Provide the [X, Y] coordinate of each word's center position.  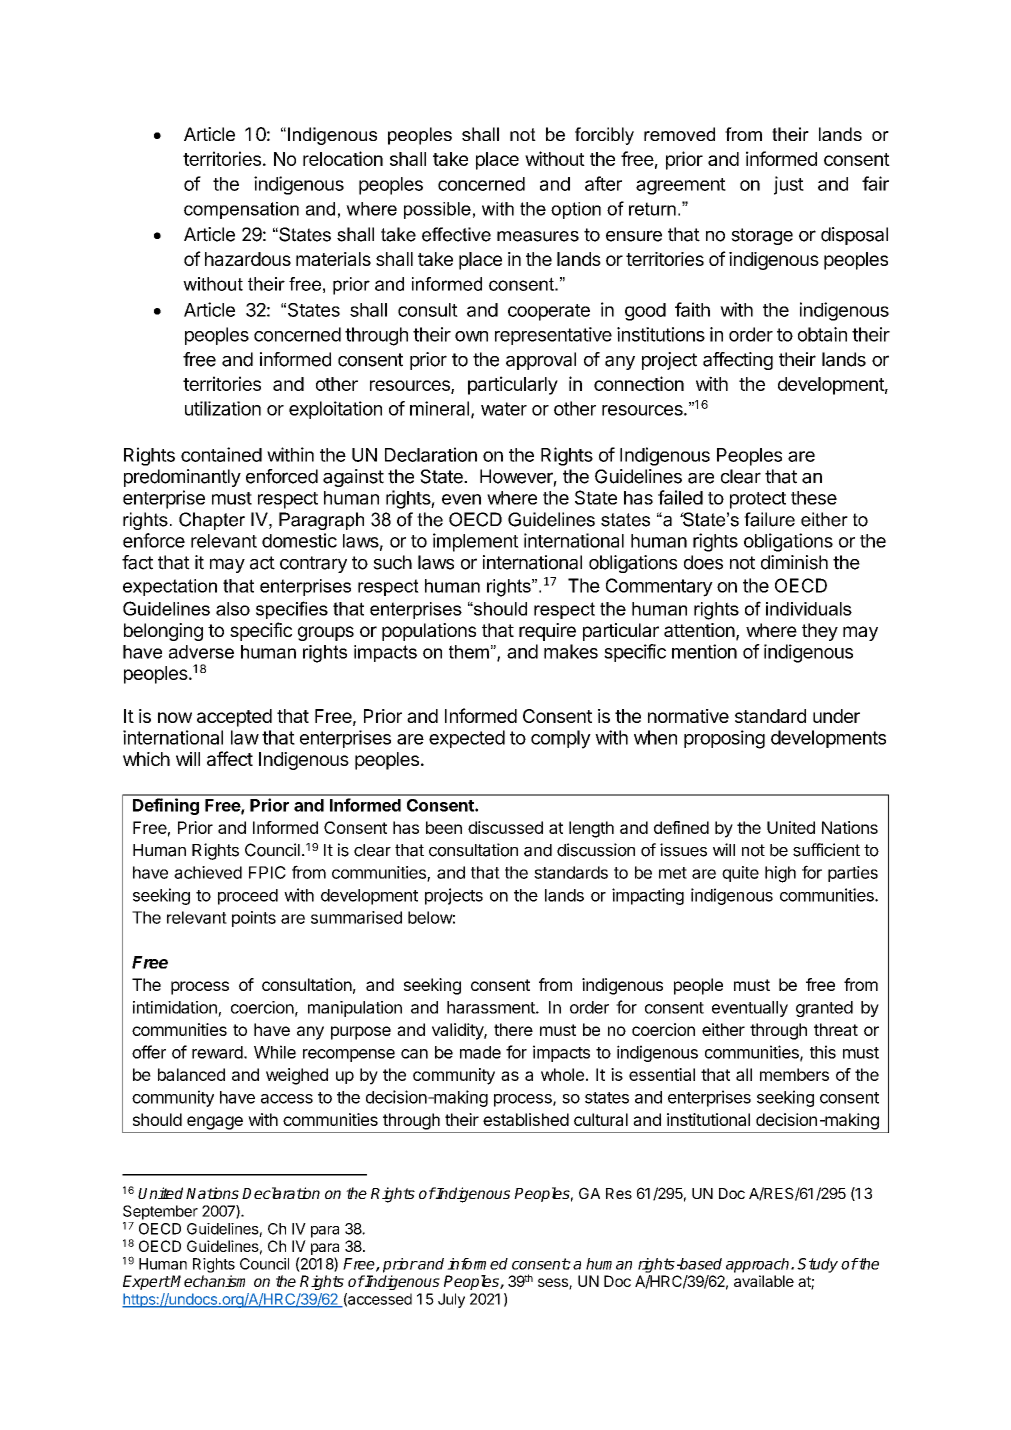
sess [554, 1284]
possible [437, 210]
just [789, 185]
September [160, 1212]
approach [759, 1265]
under [836, 716]
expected [467, 739]
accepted [234, 718]
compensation [241, 210]
